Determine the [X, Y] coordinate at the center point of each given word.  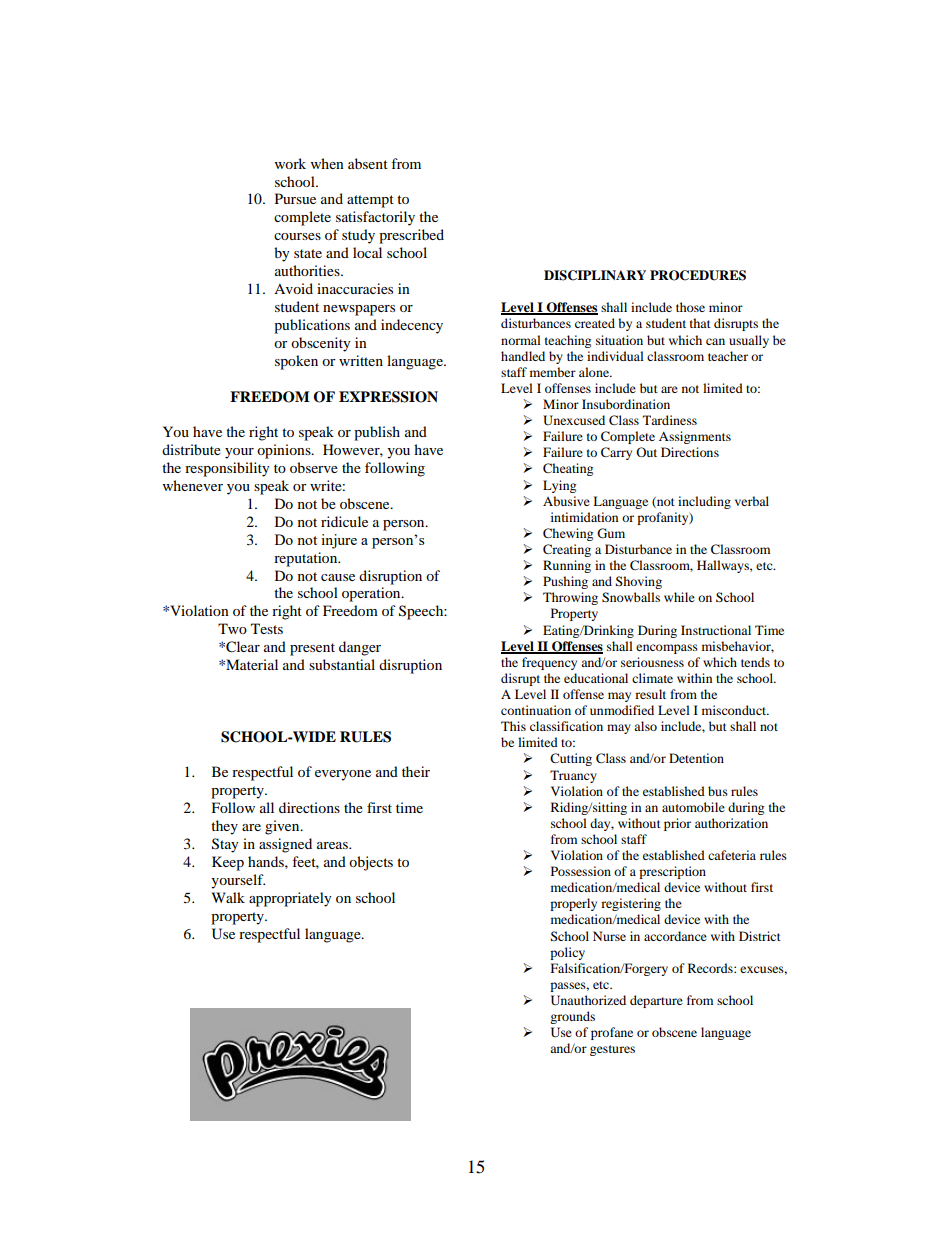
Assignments [695, 437]
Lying [559, 486]
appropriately [290, 899]
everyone [343, 775]
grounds [572, 1017]
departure [656, 1001]
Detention [696, 758]
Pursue [295, 198]
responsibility [227, 469]
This [513, 726]
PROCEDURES [698, 275]
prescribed [411, 236]
